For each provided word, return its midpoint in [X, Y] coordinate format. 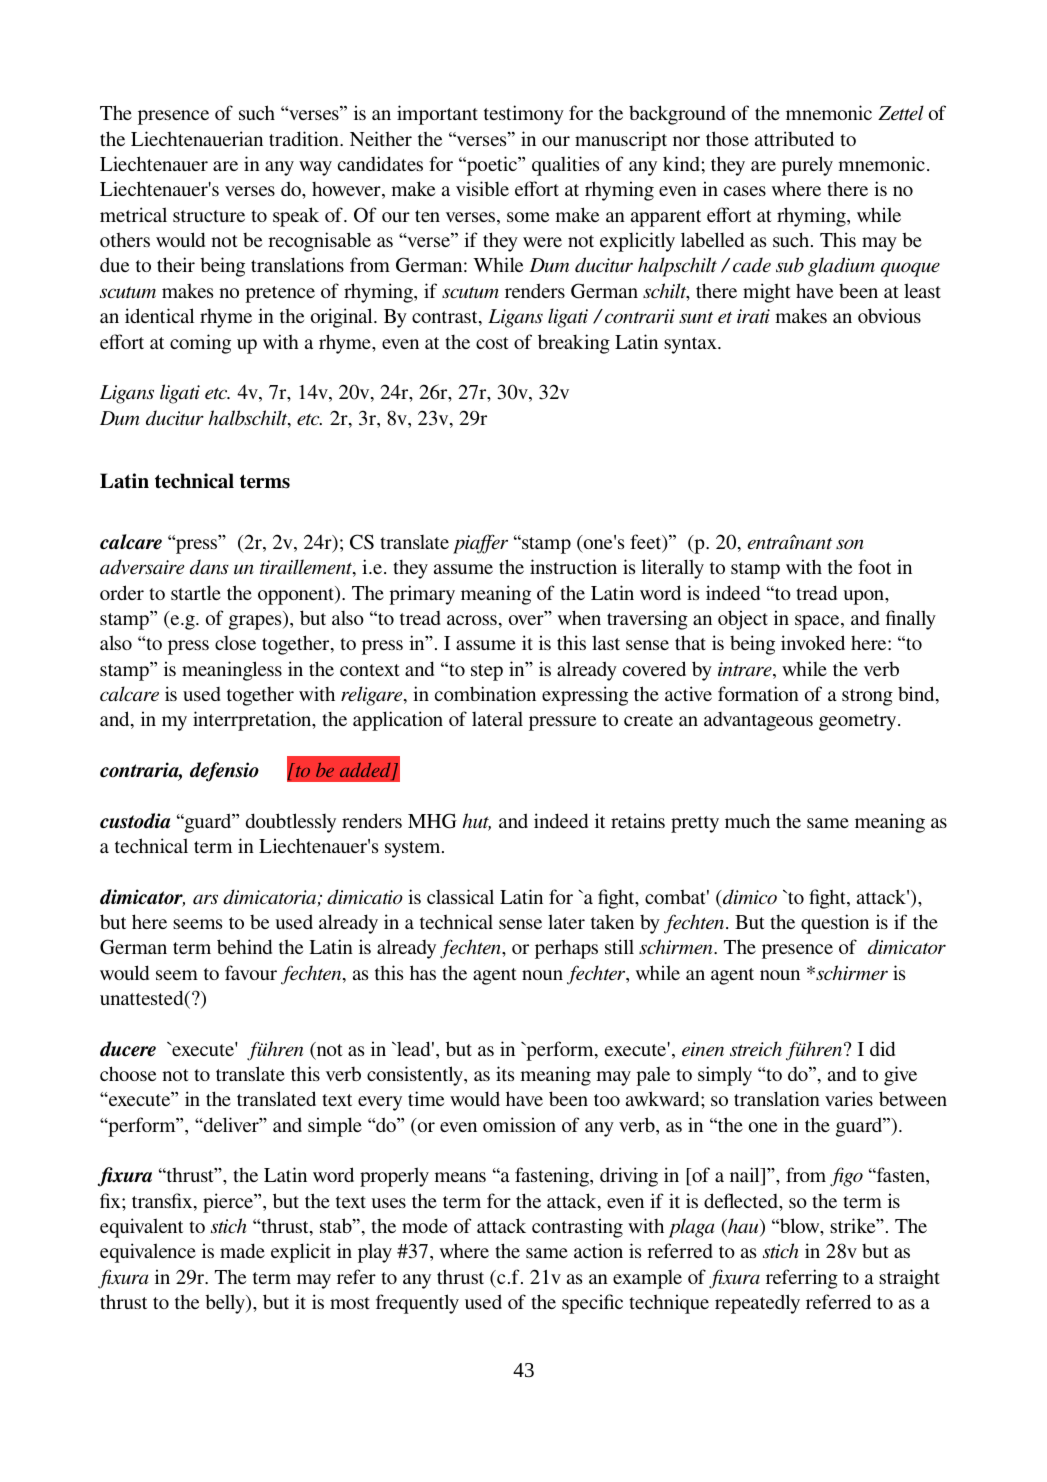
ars [205, 899]
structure [209, 216]
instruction [573, 566]
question [835, 924]
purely [807, 166]
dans [209, 566]
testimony [524, 115]
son [849, 544]
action [598, 1250]
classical [460, 896]
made [242, 1250]
